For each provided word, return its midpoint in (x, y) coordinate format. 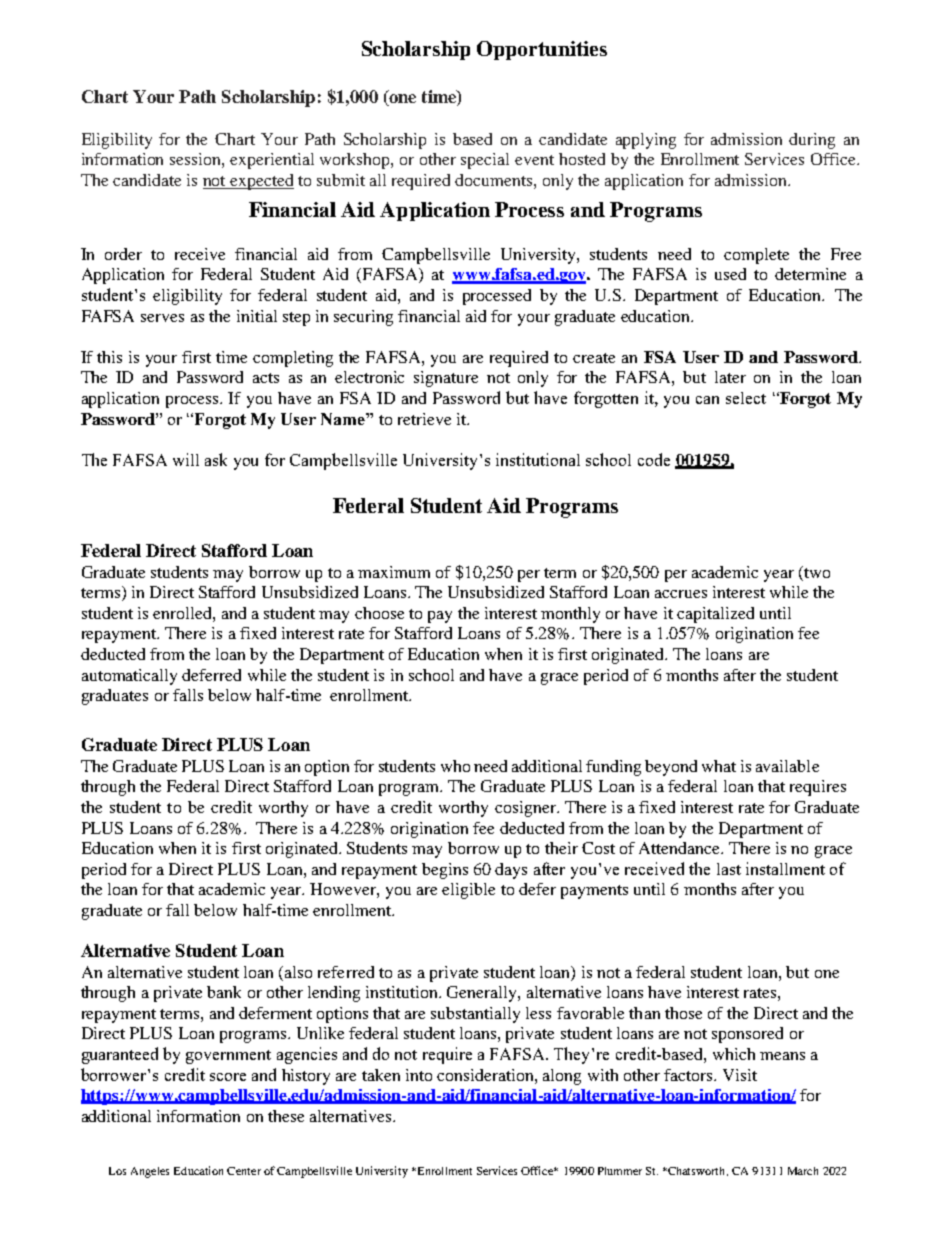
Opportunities (542, 50)
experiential (272, 161)
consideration (486, 1075)
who (455, 766)
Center (244, 1171)
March (803, 1171)
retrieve (424, 419)
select (746, 398)
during (812, 141)
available (787, 766)
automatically (129, 677)
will (186, 459)
